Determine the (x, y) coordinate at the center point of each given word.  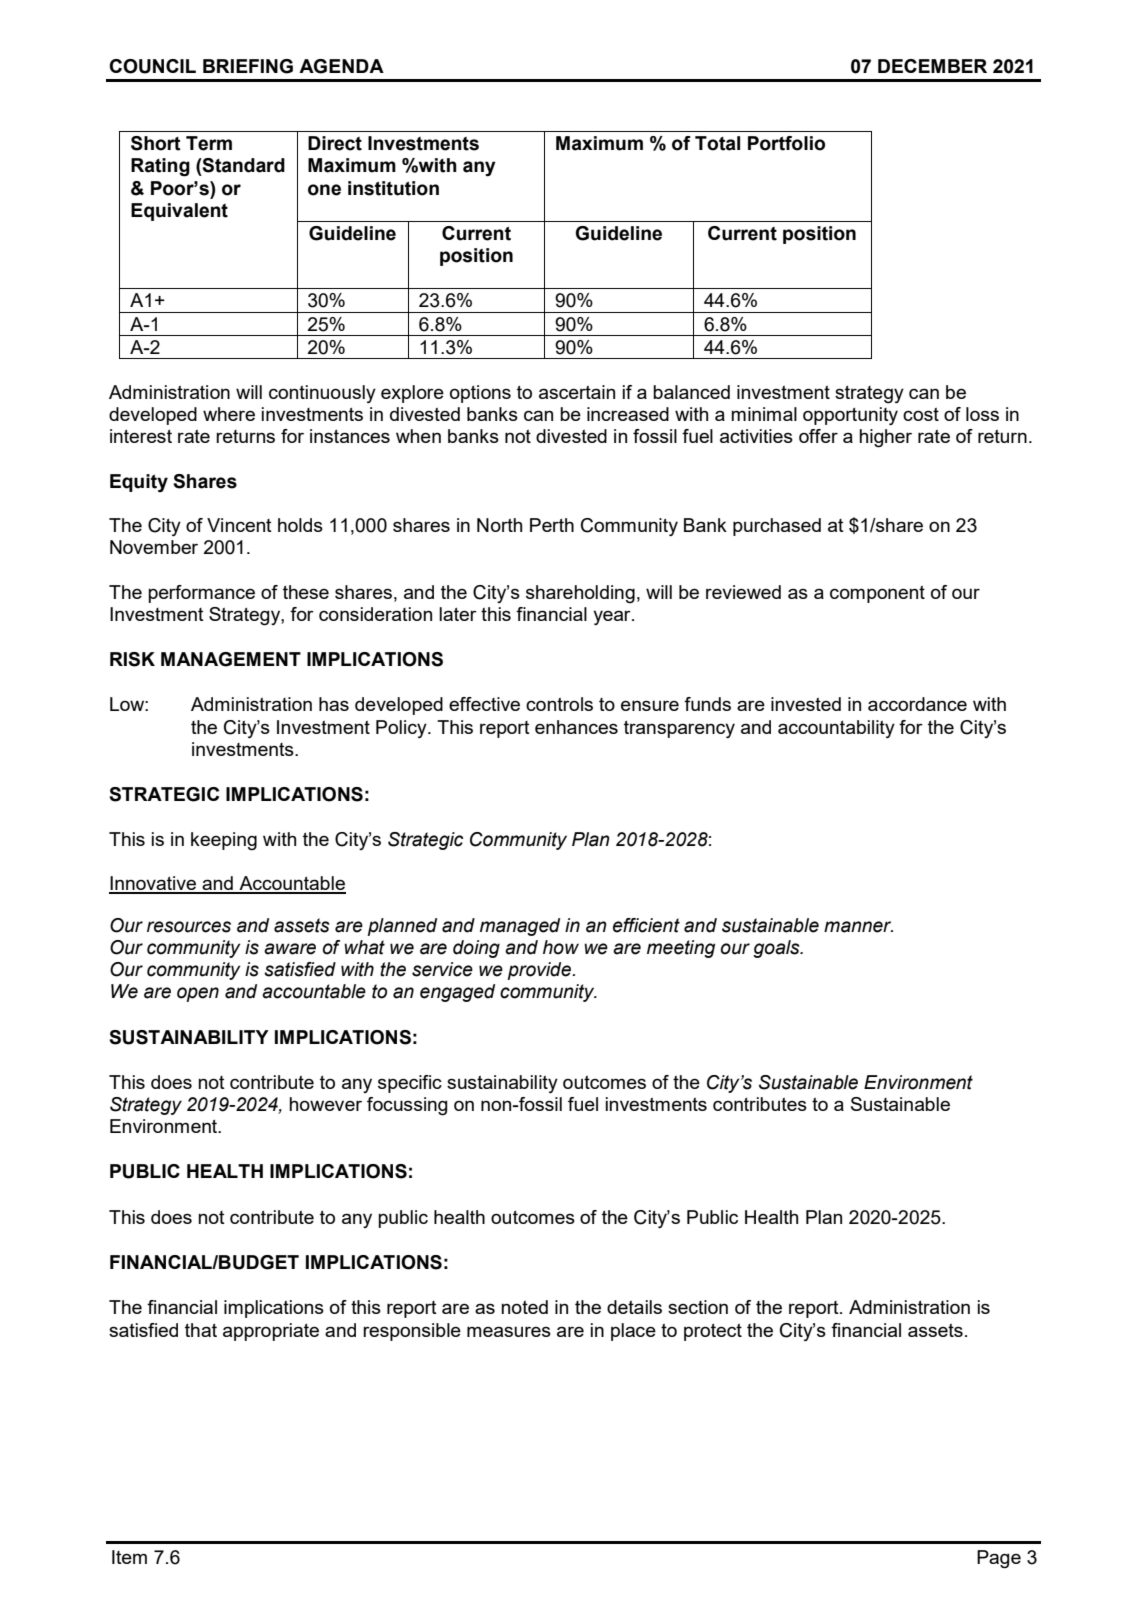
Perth (552, 525)
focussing (407, 1106)
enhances (576, 727)
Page (999, 1559)
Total (717, 143)
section (698, 1307)
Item (129, 1557)
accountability (836, 729)
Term (209, 143)
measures (509, 1331)
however (325, 1104)
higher (885, 438)
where (229, 414)
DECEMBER (932, 66)
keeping (224, 841)
